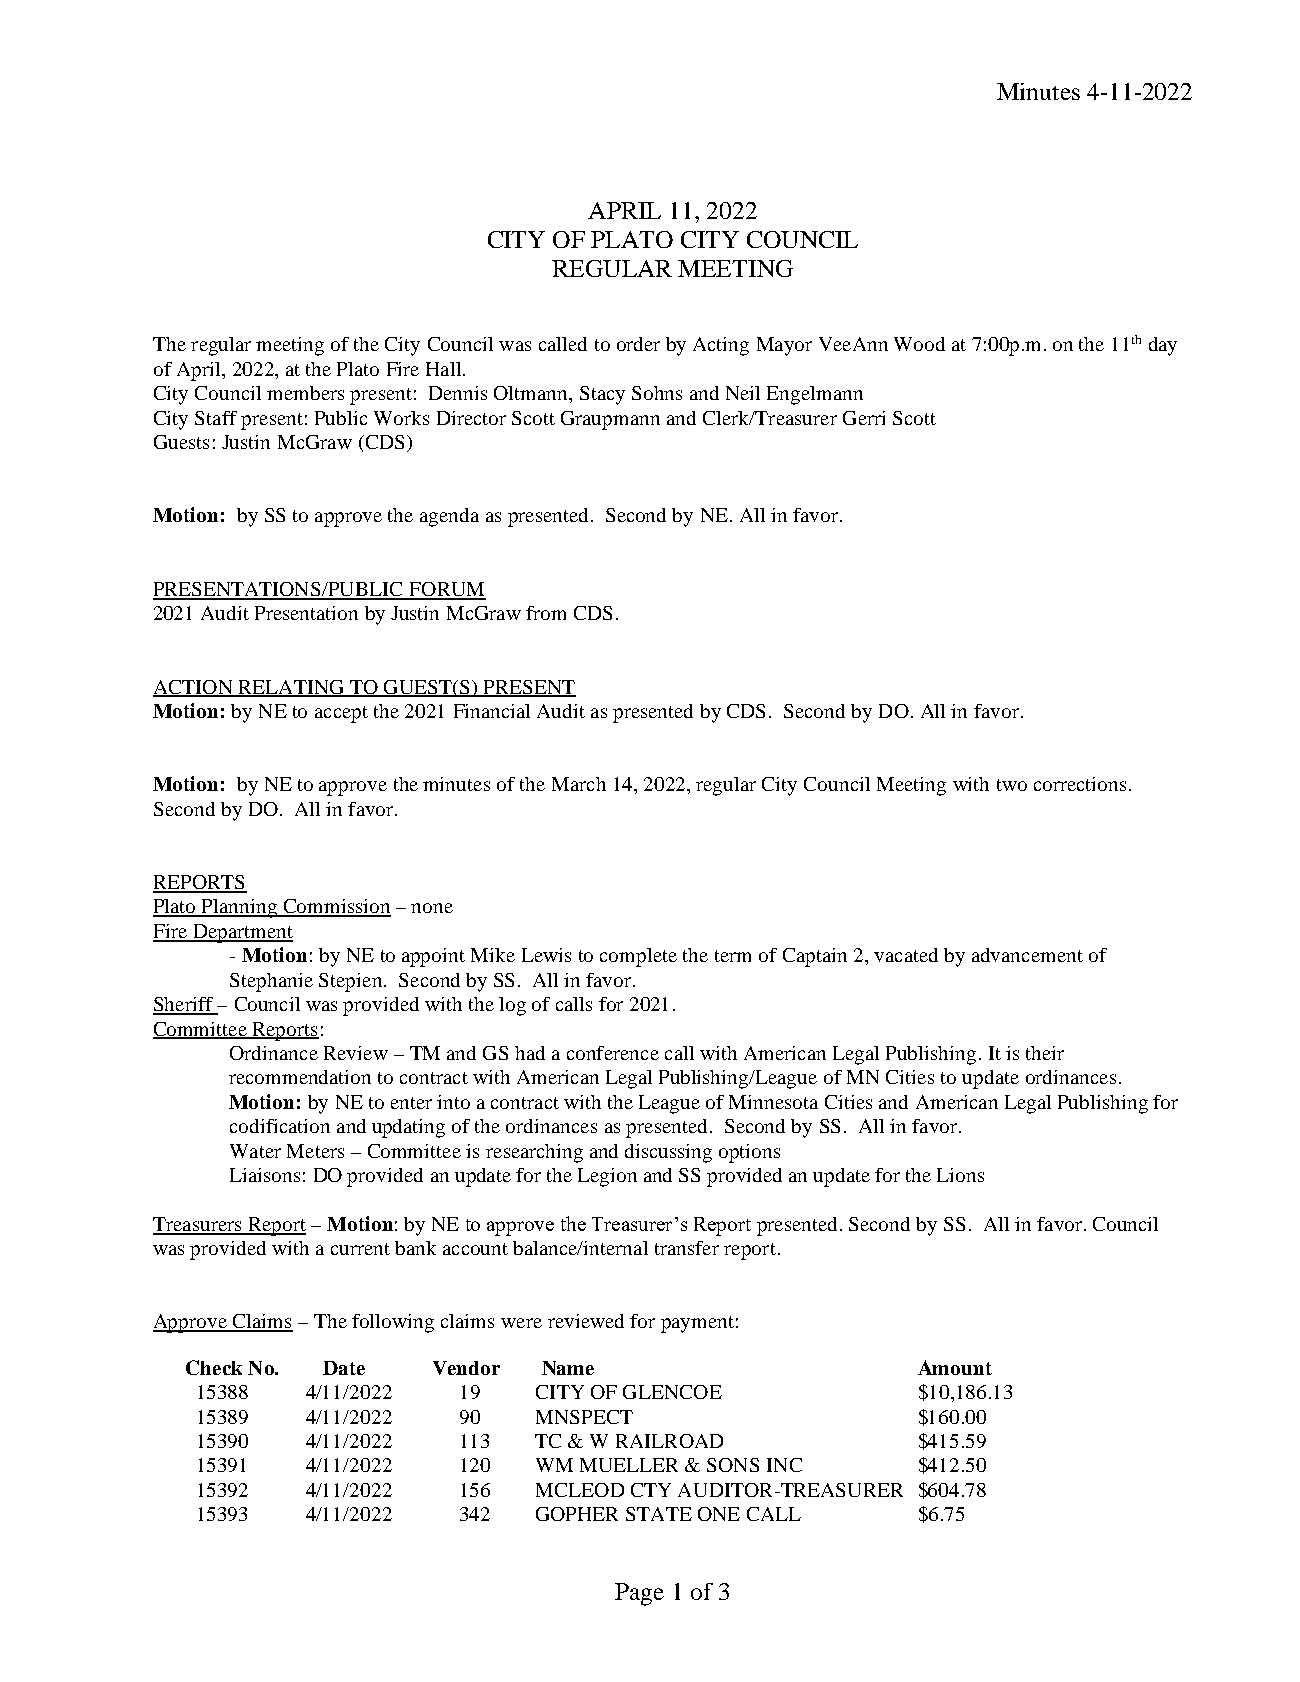  I want to click on order, so click(638, 344).
